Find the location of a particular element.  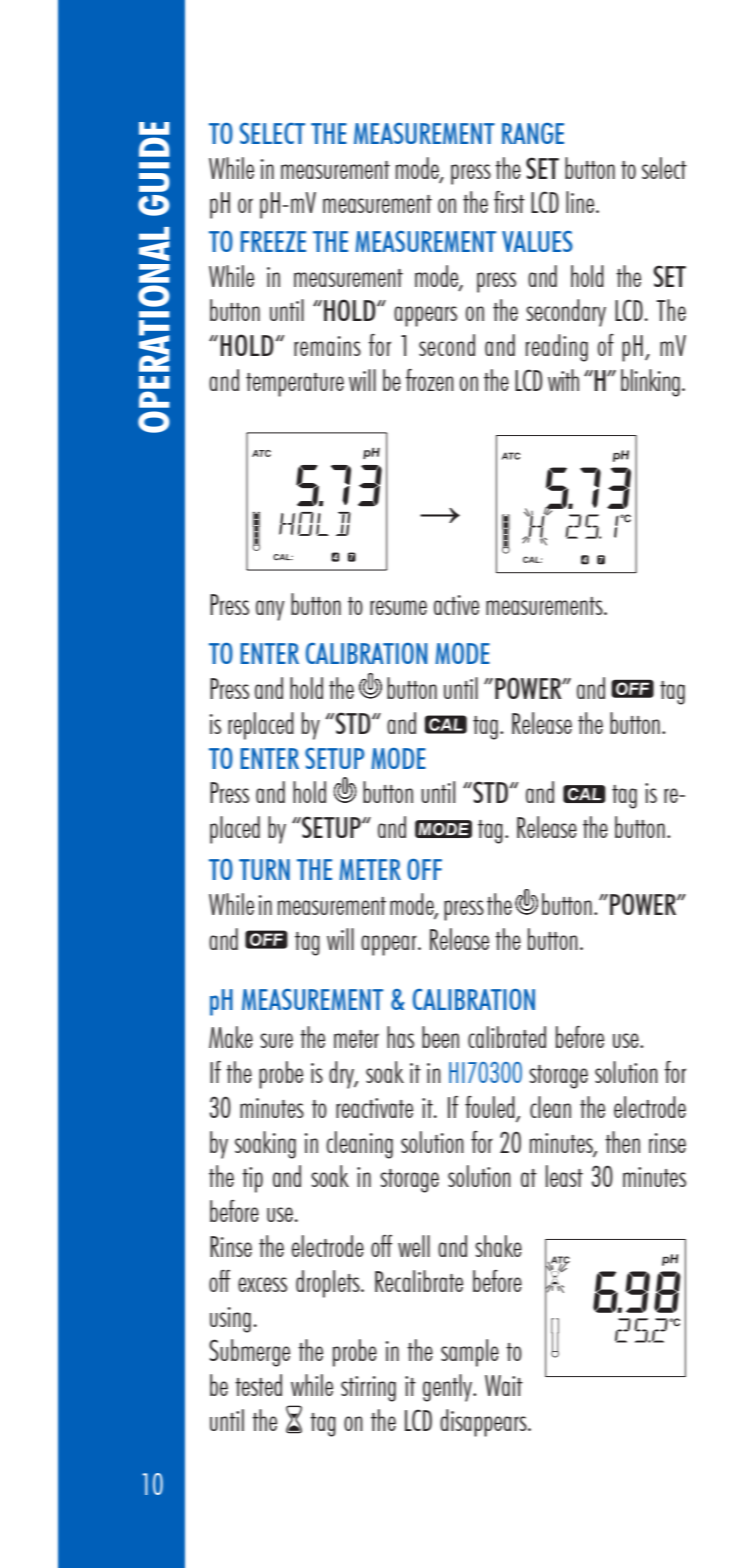

with is located at coordinates (563, 380).
